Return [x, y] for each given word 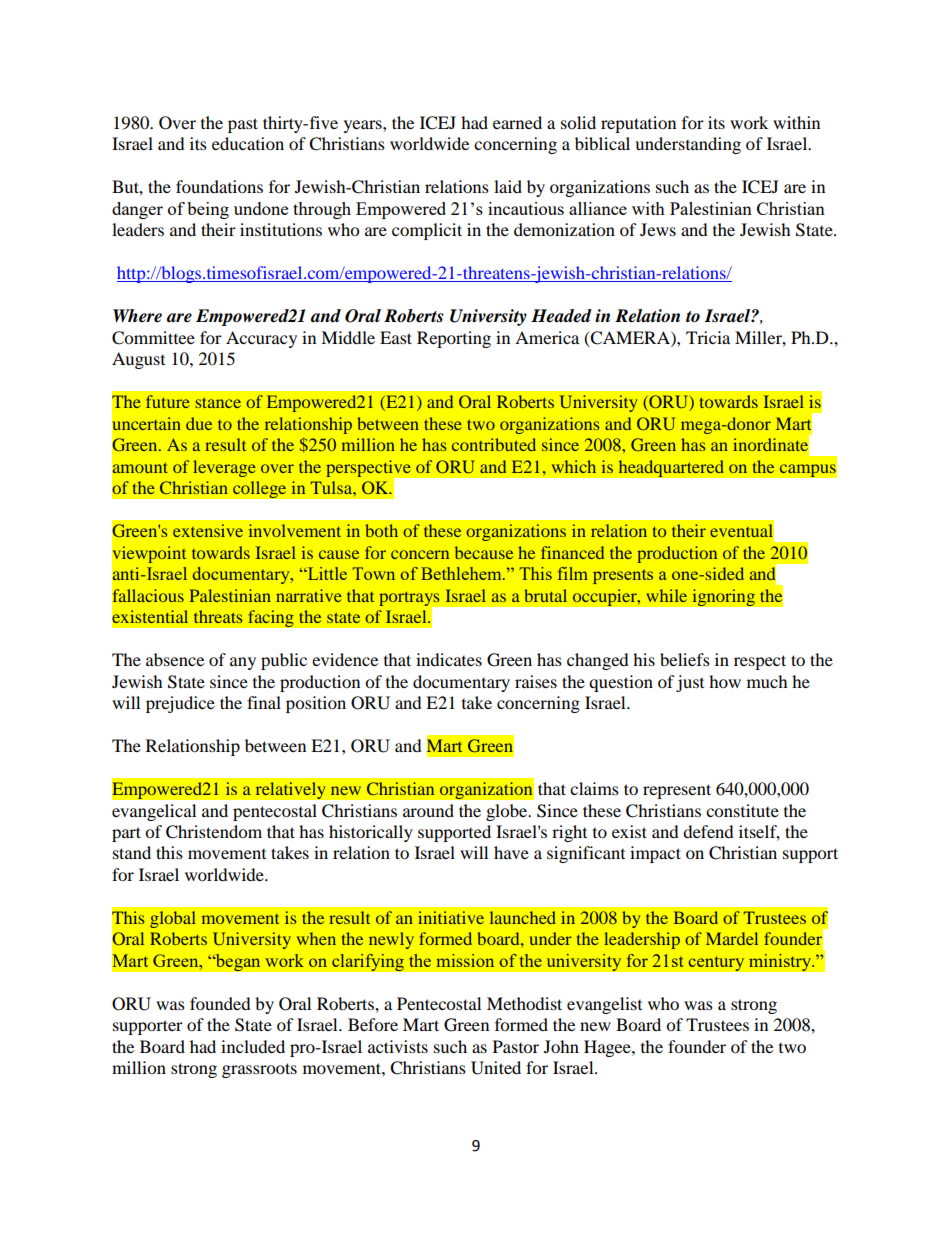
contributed [494, 444]
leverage [224, 468]
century [716, 964]
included [253, 1046]
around [428, 810]
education [248, 143]
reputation [638, 124]
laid [508, 186]
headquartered [671, 469]
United [496, 1068]
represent [677, 791]
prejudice [180, 704]
